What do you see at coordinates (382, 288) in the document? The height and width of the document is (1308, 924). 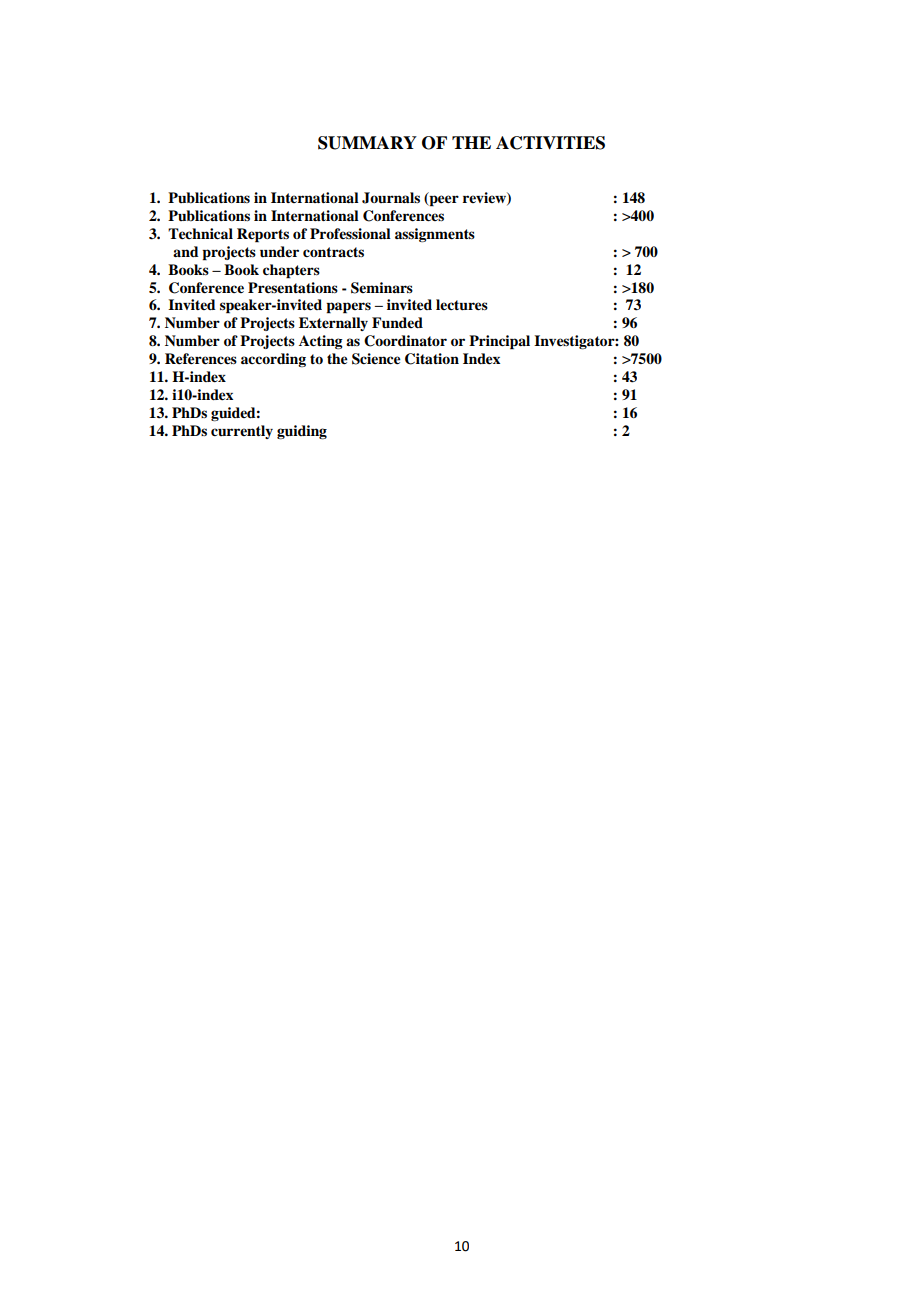 I see `Seminars` at bounding box center [382, 288].
